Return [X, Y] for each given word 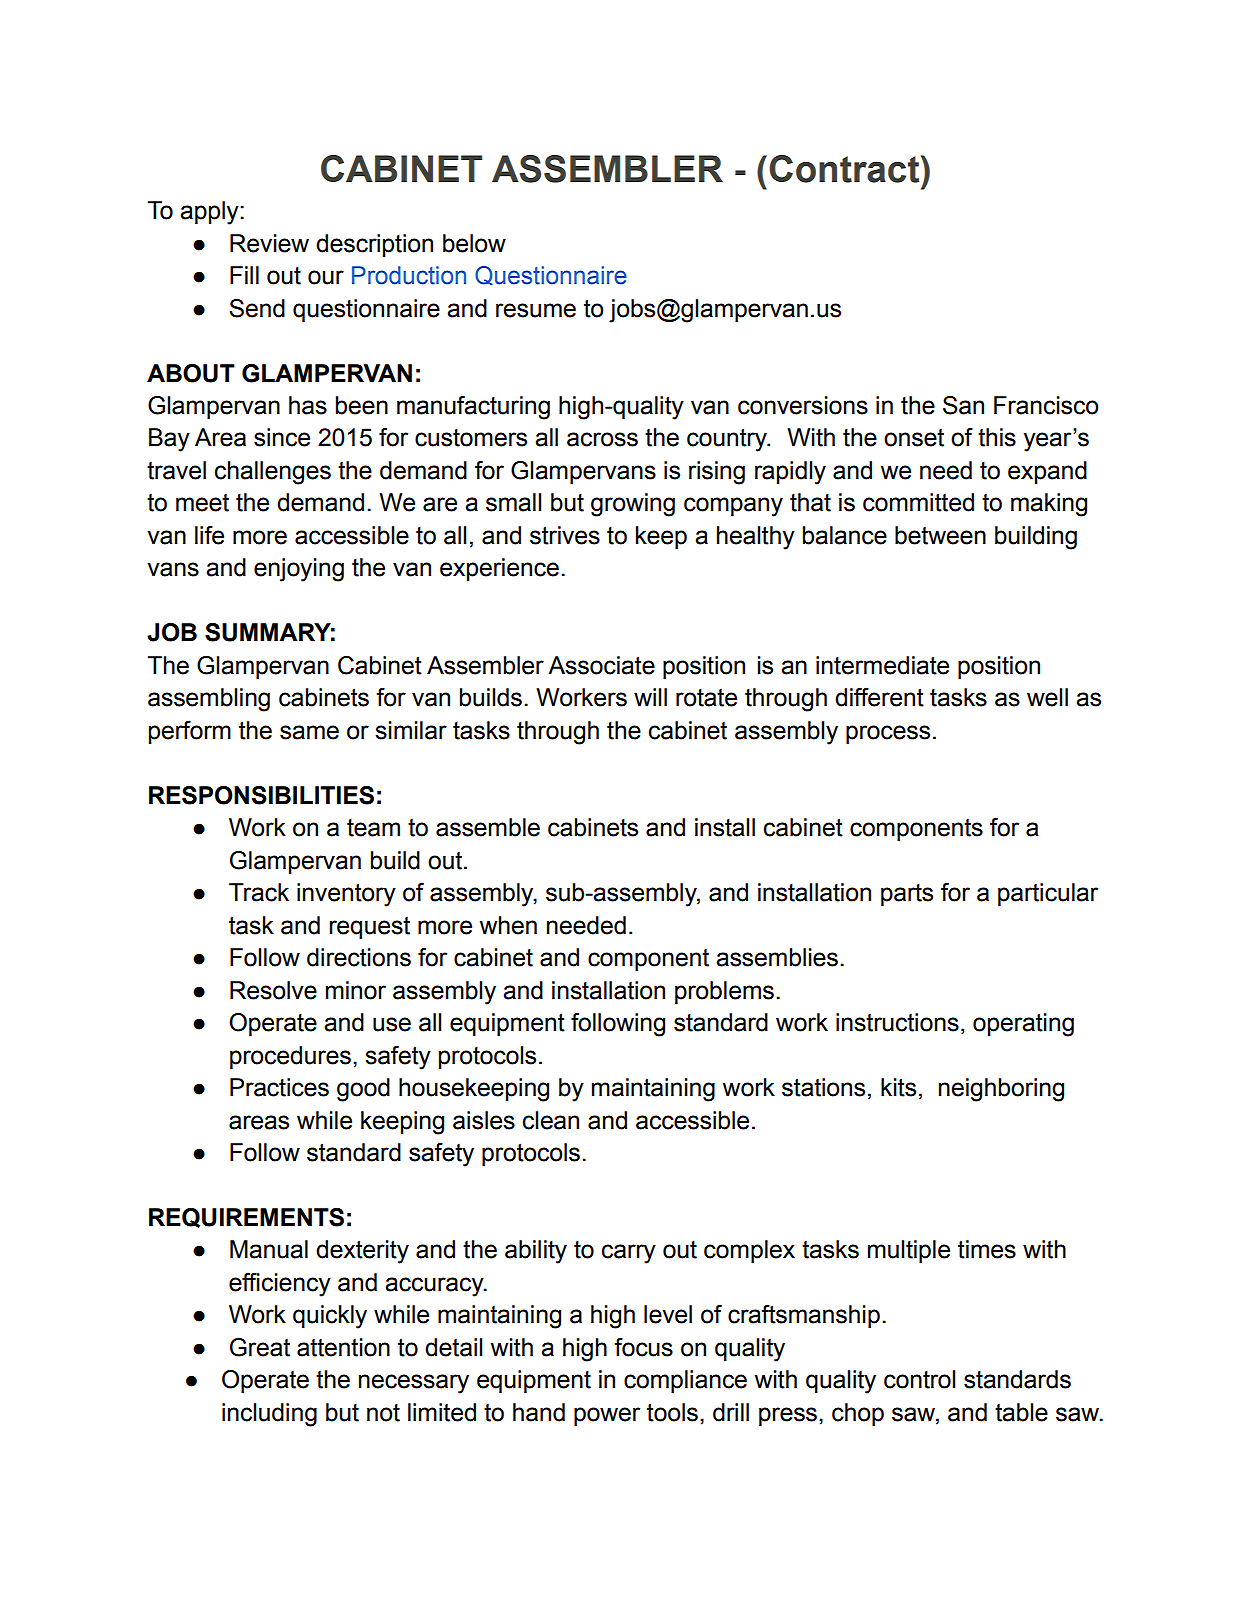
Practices [279, 1087]
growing [633, 505]
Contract [845, 169]
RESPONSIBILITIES [261, 795]
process [888, 734]
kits [898, 1087]
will [650, 697]
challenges [273, 473]
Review [269, 243]
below [474, 243]
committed [918, 502]
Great [260, 1347]
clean [551, 1120]
